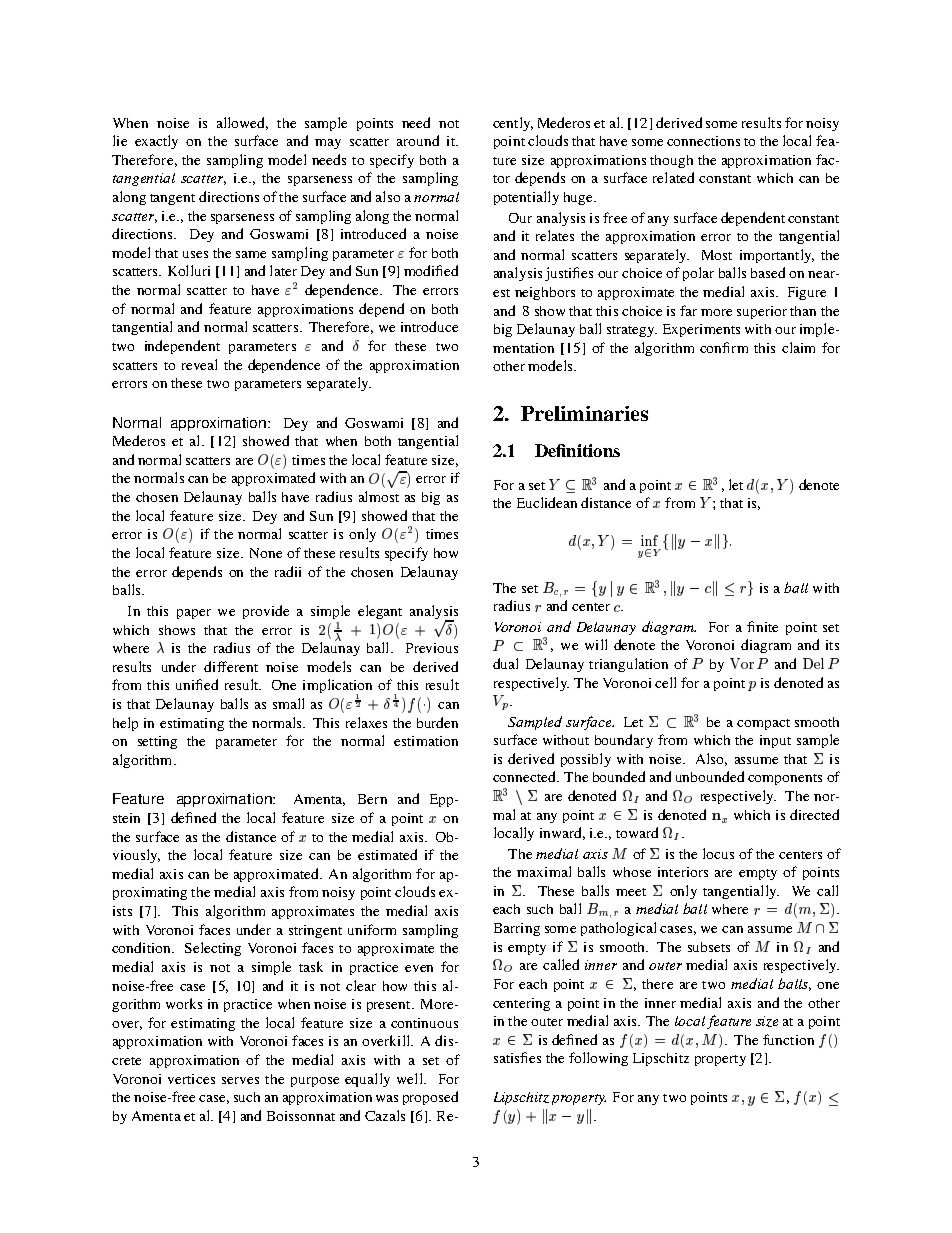  What do you see at coordinates (526, 198) in the screenshot?
I see `potentially` at bounding box center [526, 198].
